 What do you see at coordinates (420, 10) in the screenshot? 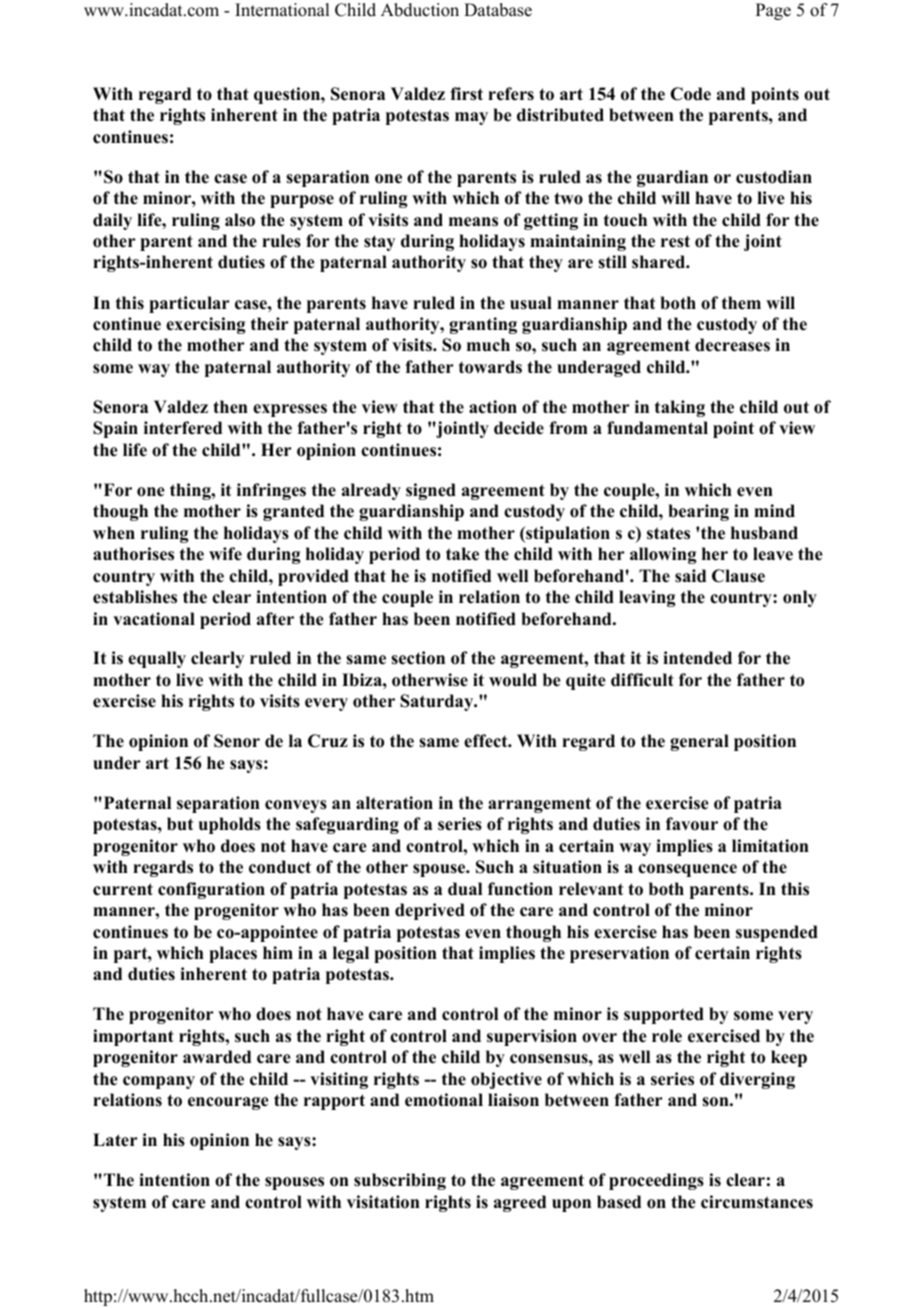
I see `Abduction` at bounding box center [420, 10].
